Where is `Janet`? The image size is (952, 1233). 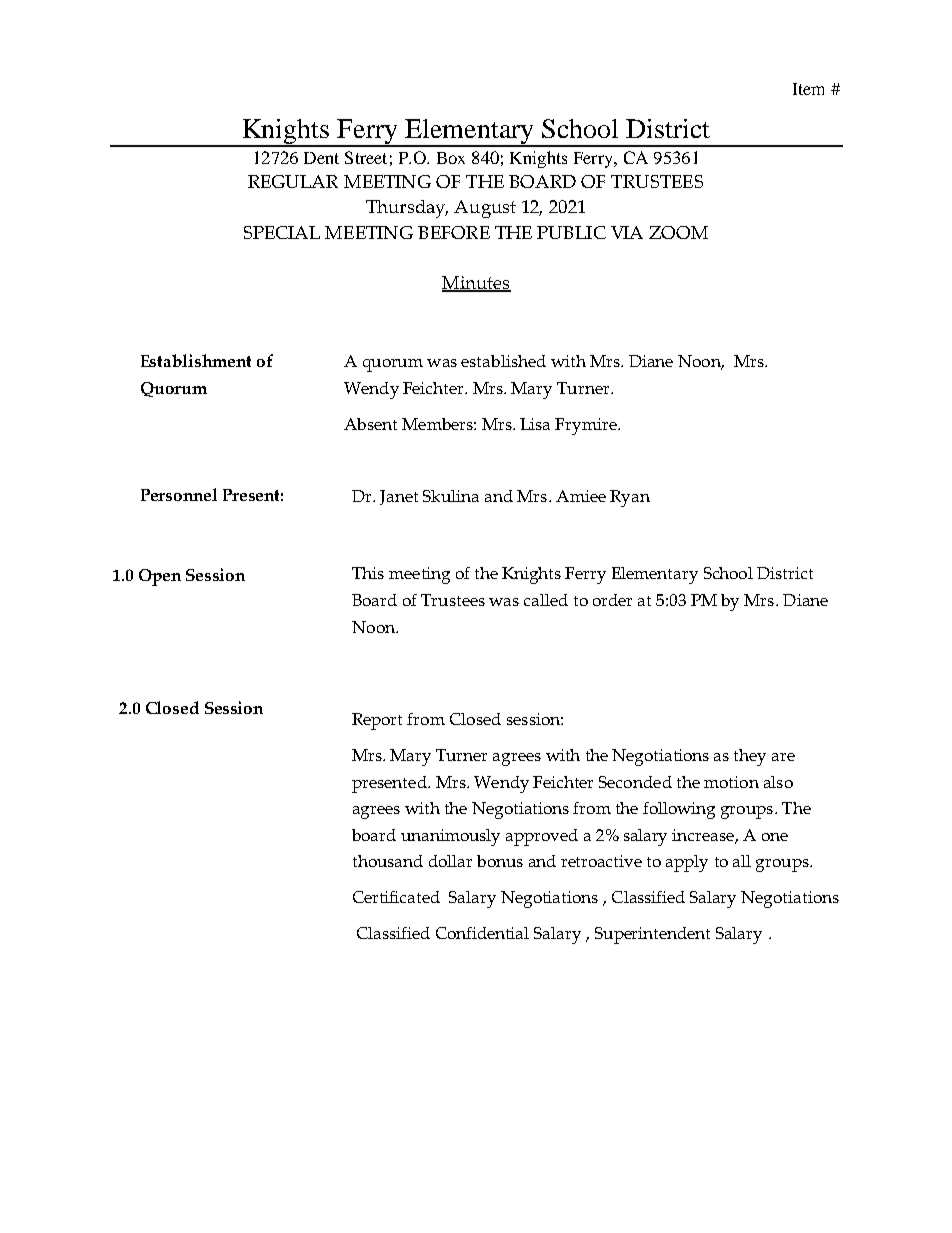 Janet is located at coordinates (399, 497).
